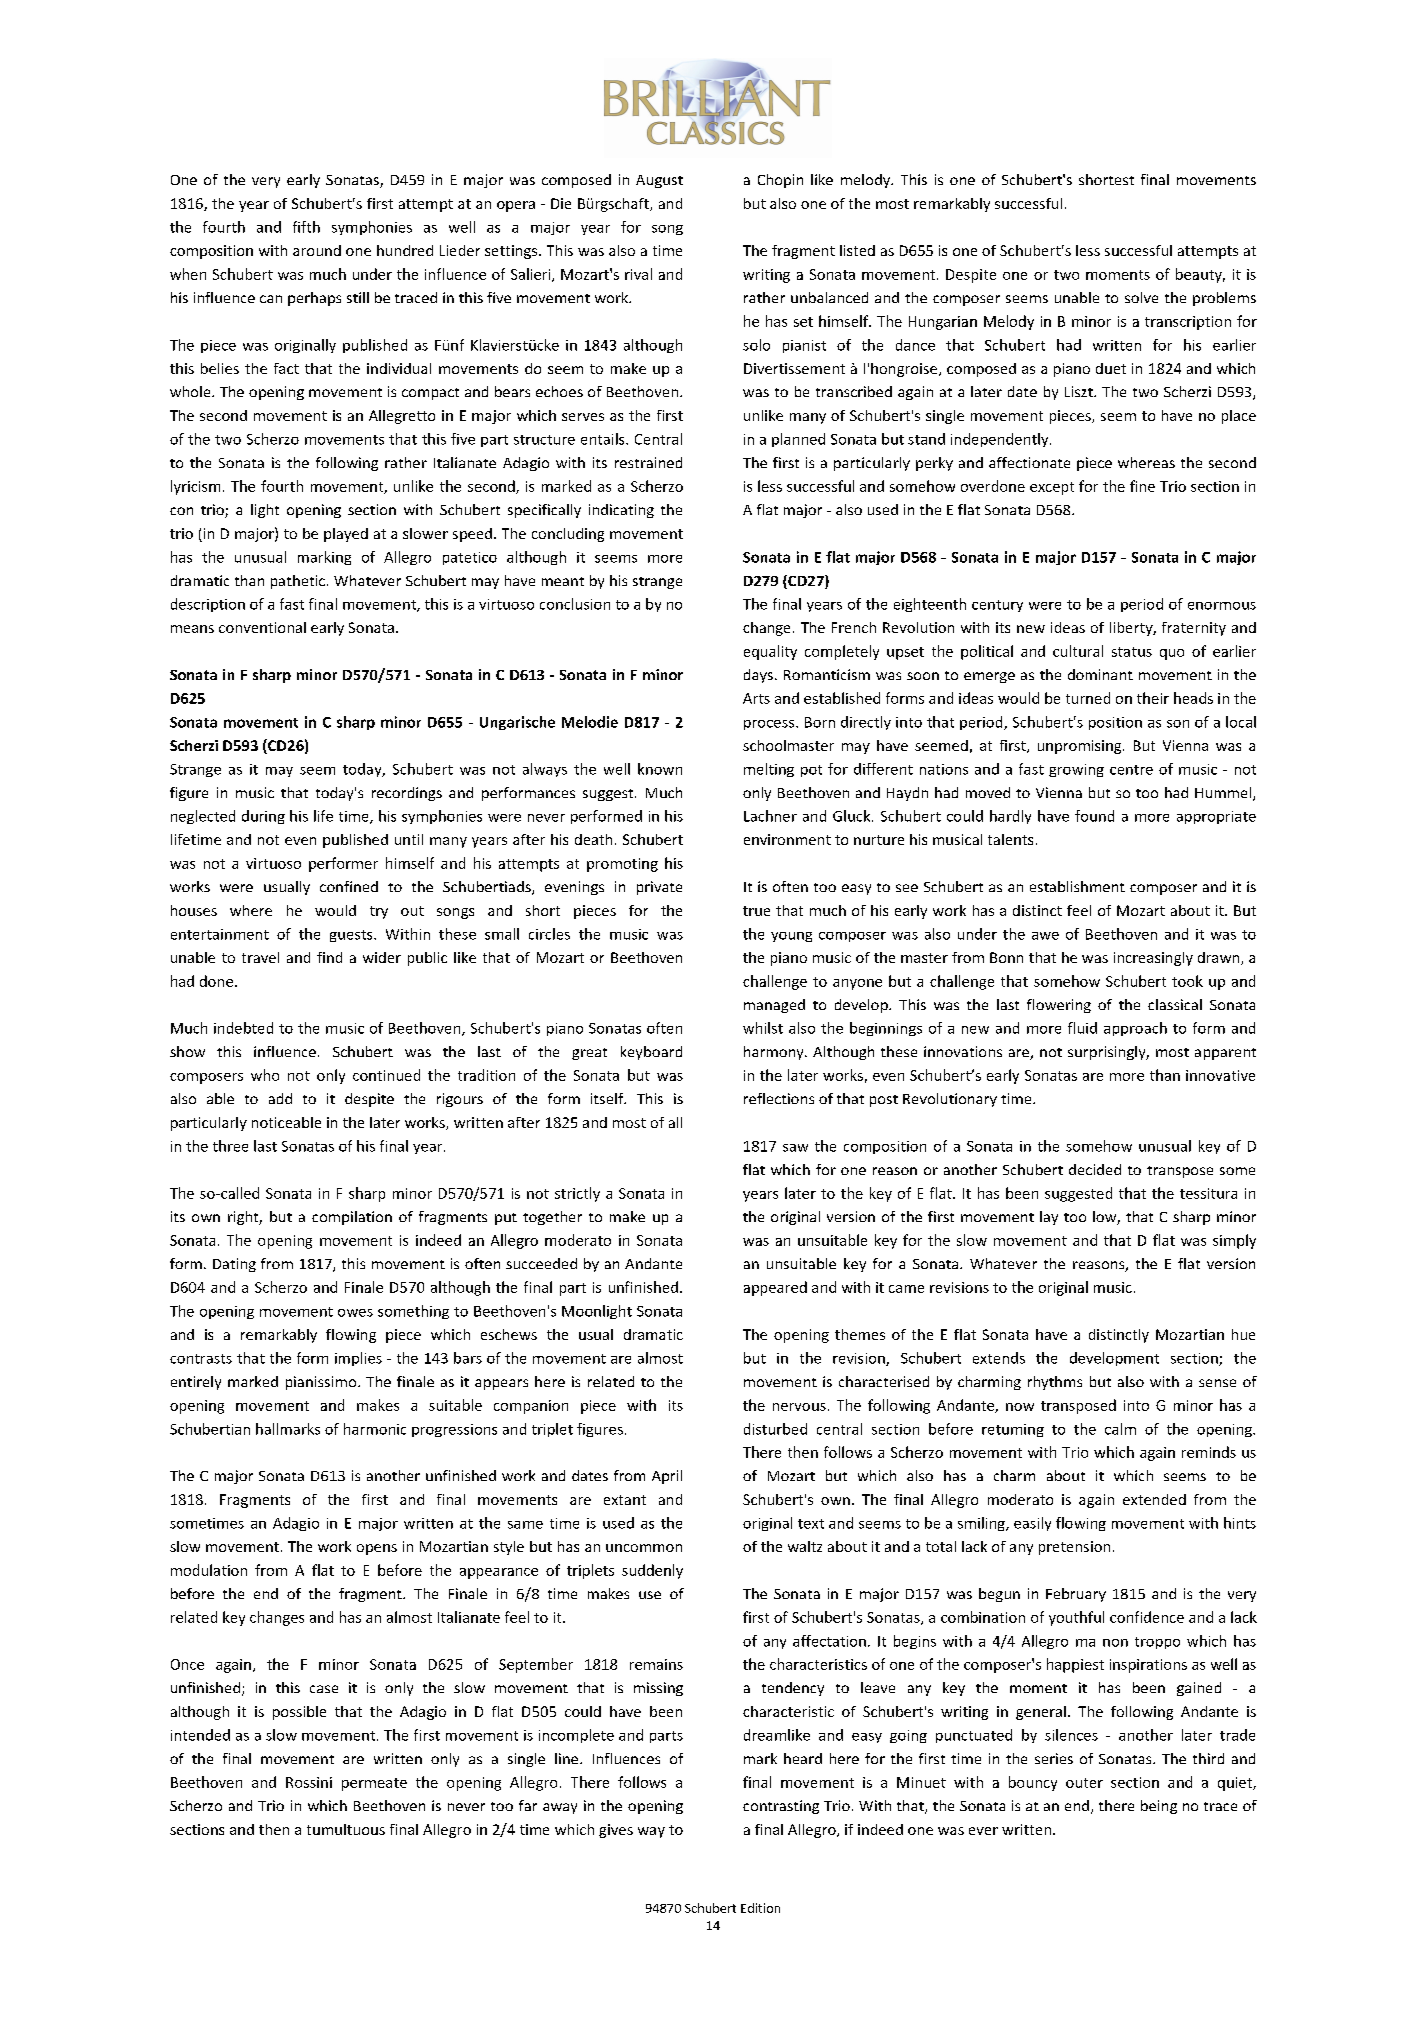 The image size is (1426, 2019). What do you see at coordinates (763, 1028) in the screenshot?
I see `whilst` at bounding box center [763, 1028].
